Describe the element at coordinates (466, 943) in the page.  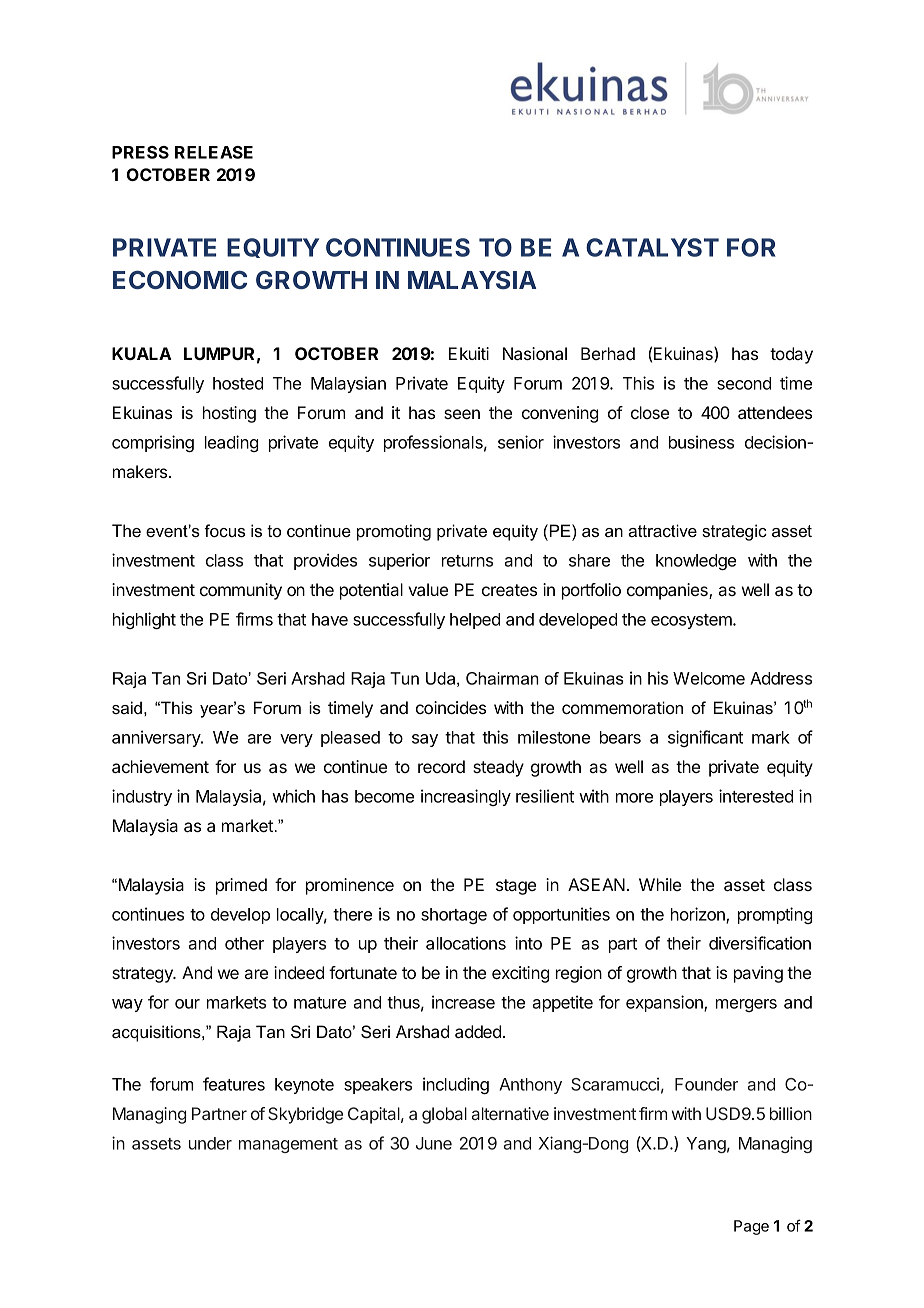
I see `allocations` at that location.
